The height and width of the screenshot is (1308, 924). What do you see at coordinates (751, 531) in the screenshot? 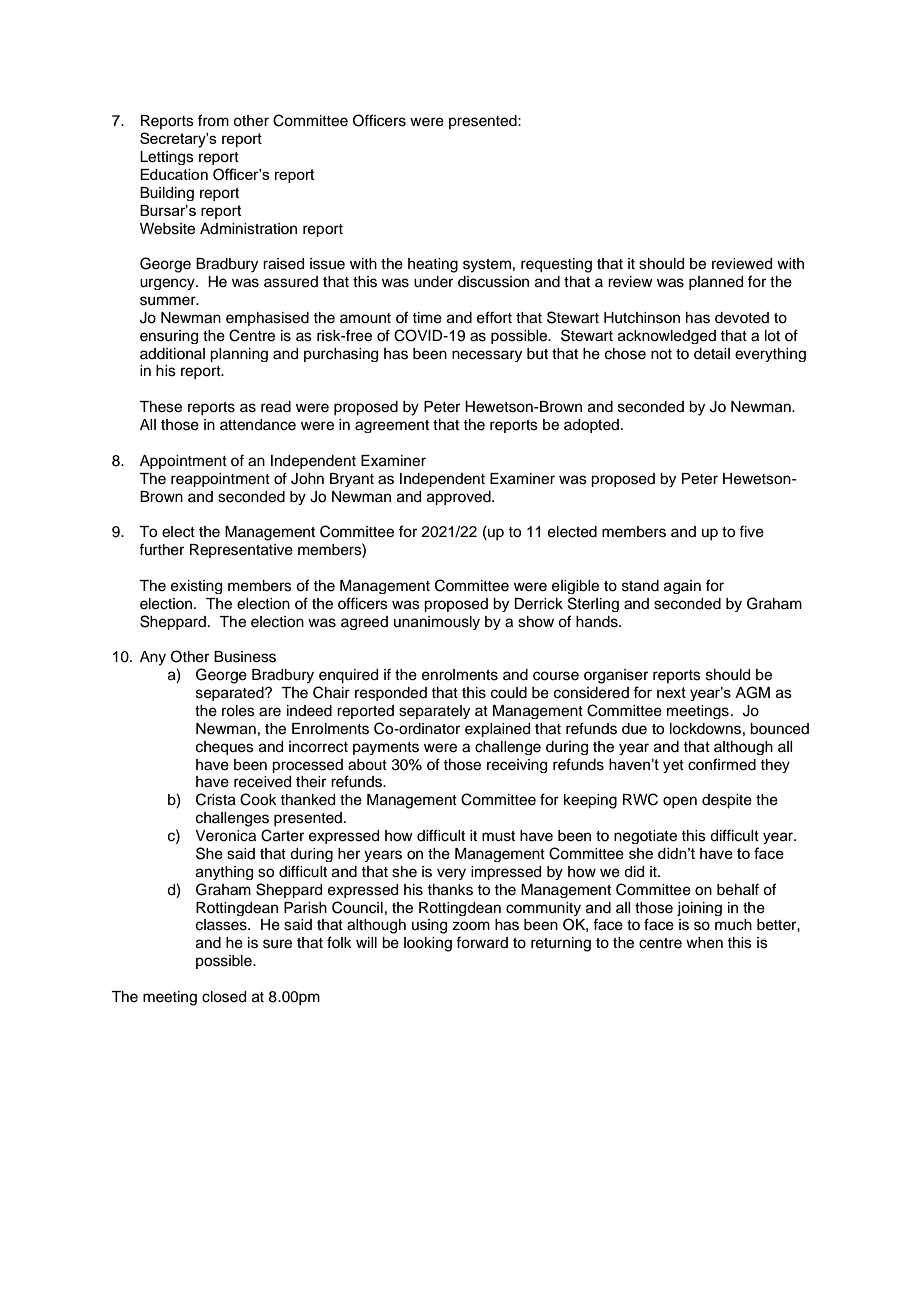
I see `five` at bounding box center [751, 531].
